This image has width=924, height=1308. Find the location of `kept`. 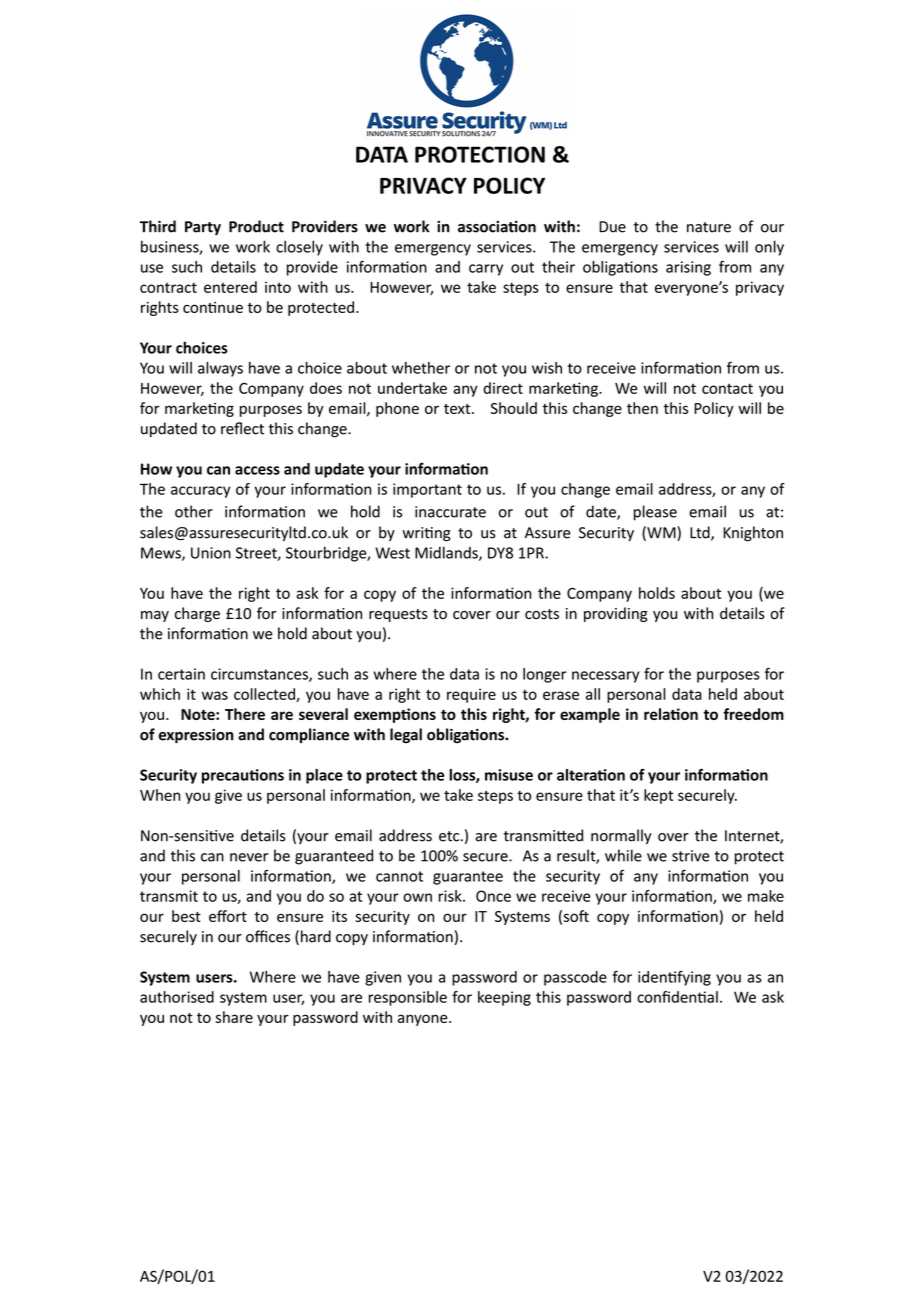

kept is located at coordinates (658, 796).
